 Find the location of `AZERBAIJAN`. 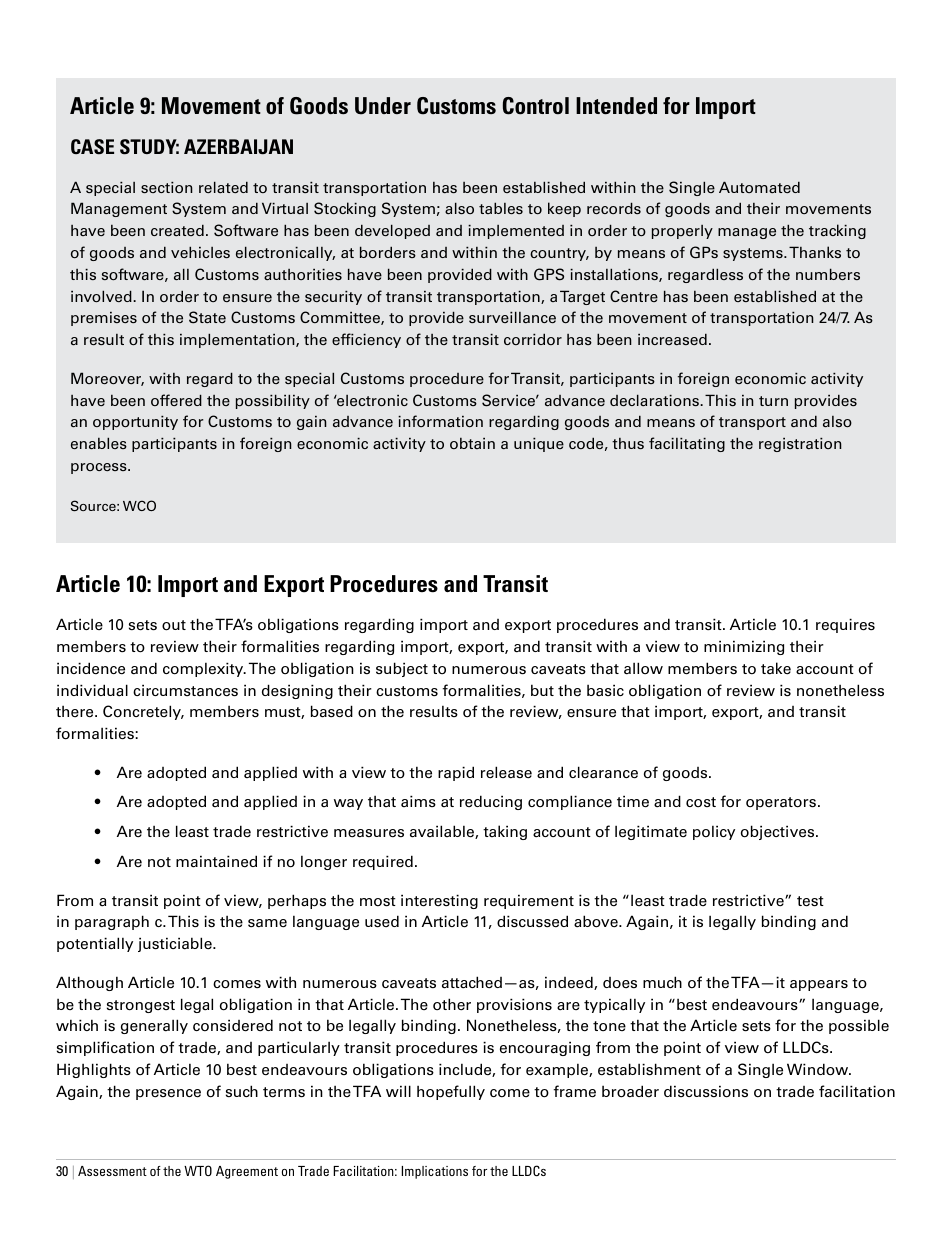

AZERBAIJAN is located at coordinates (238, 147).
